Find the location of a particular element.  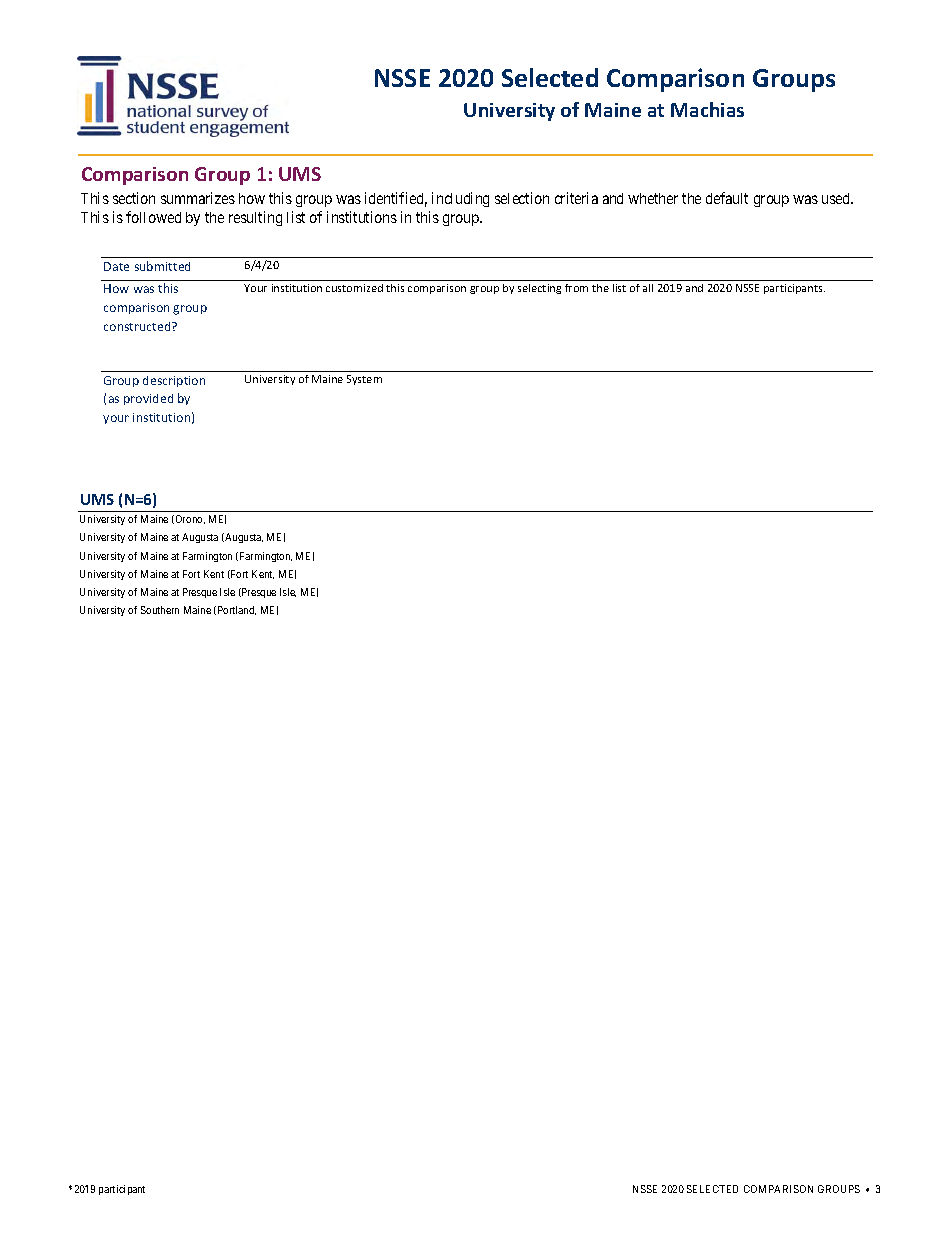

summarizes is located at coordinates (198, 198).
